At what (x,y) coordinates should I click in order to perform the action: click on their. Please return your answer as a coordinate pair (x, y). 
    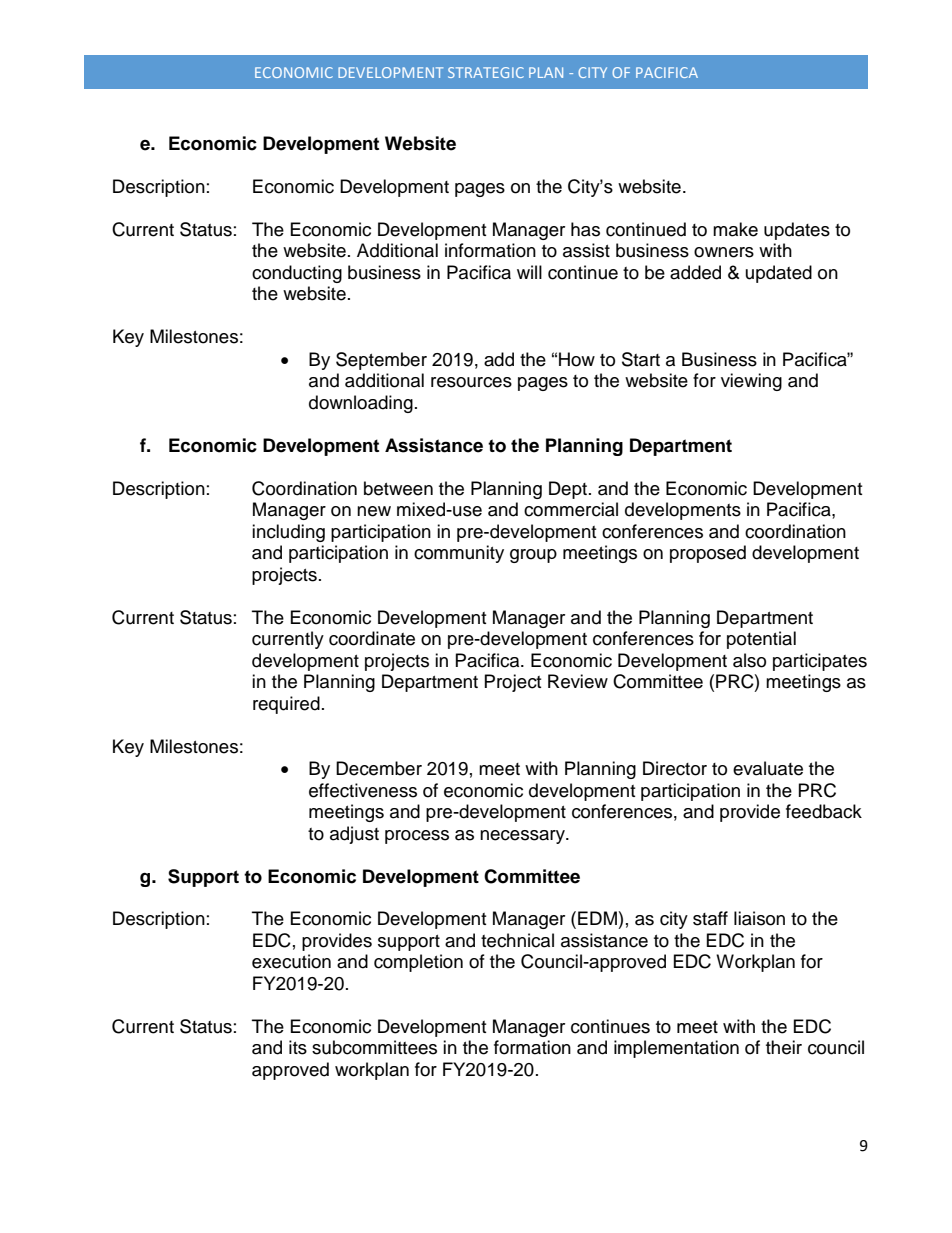
    Looking at the image, I should click on (784, 1047).
